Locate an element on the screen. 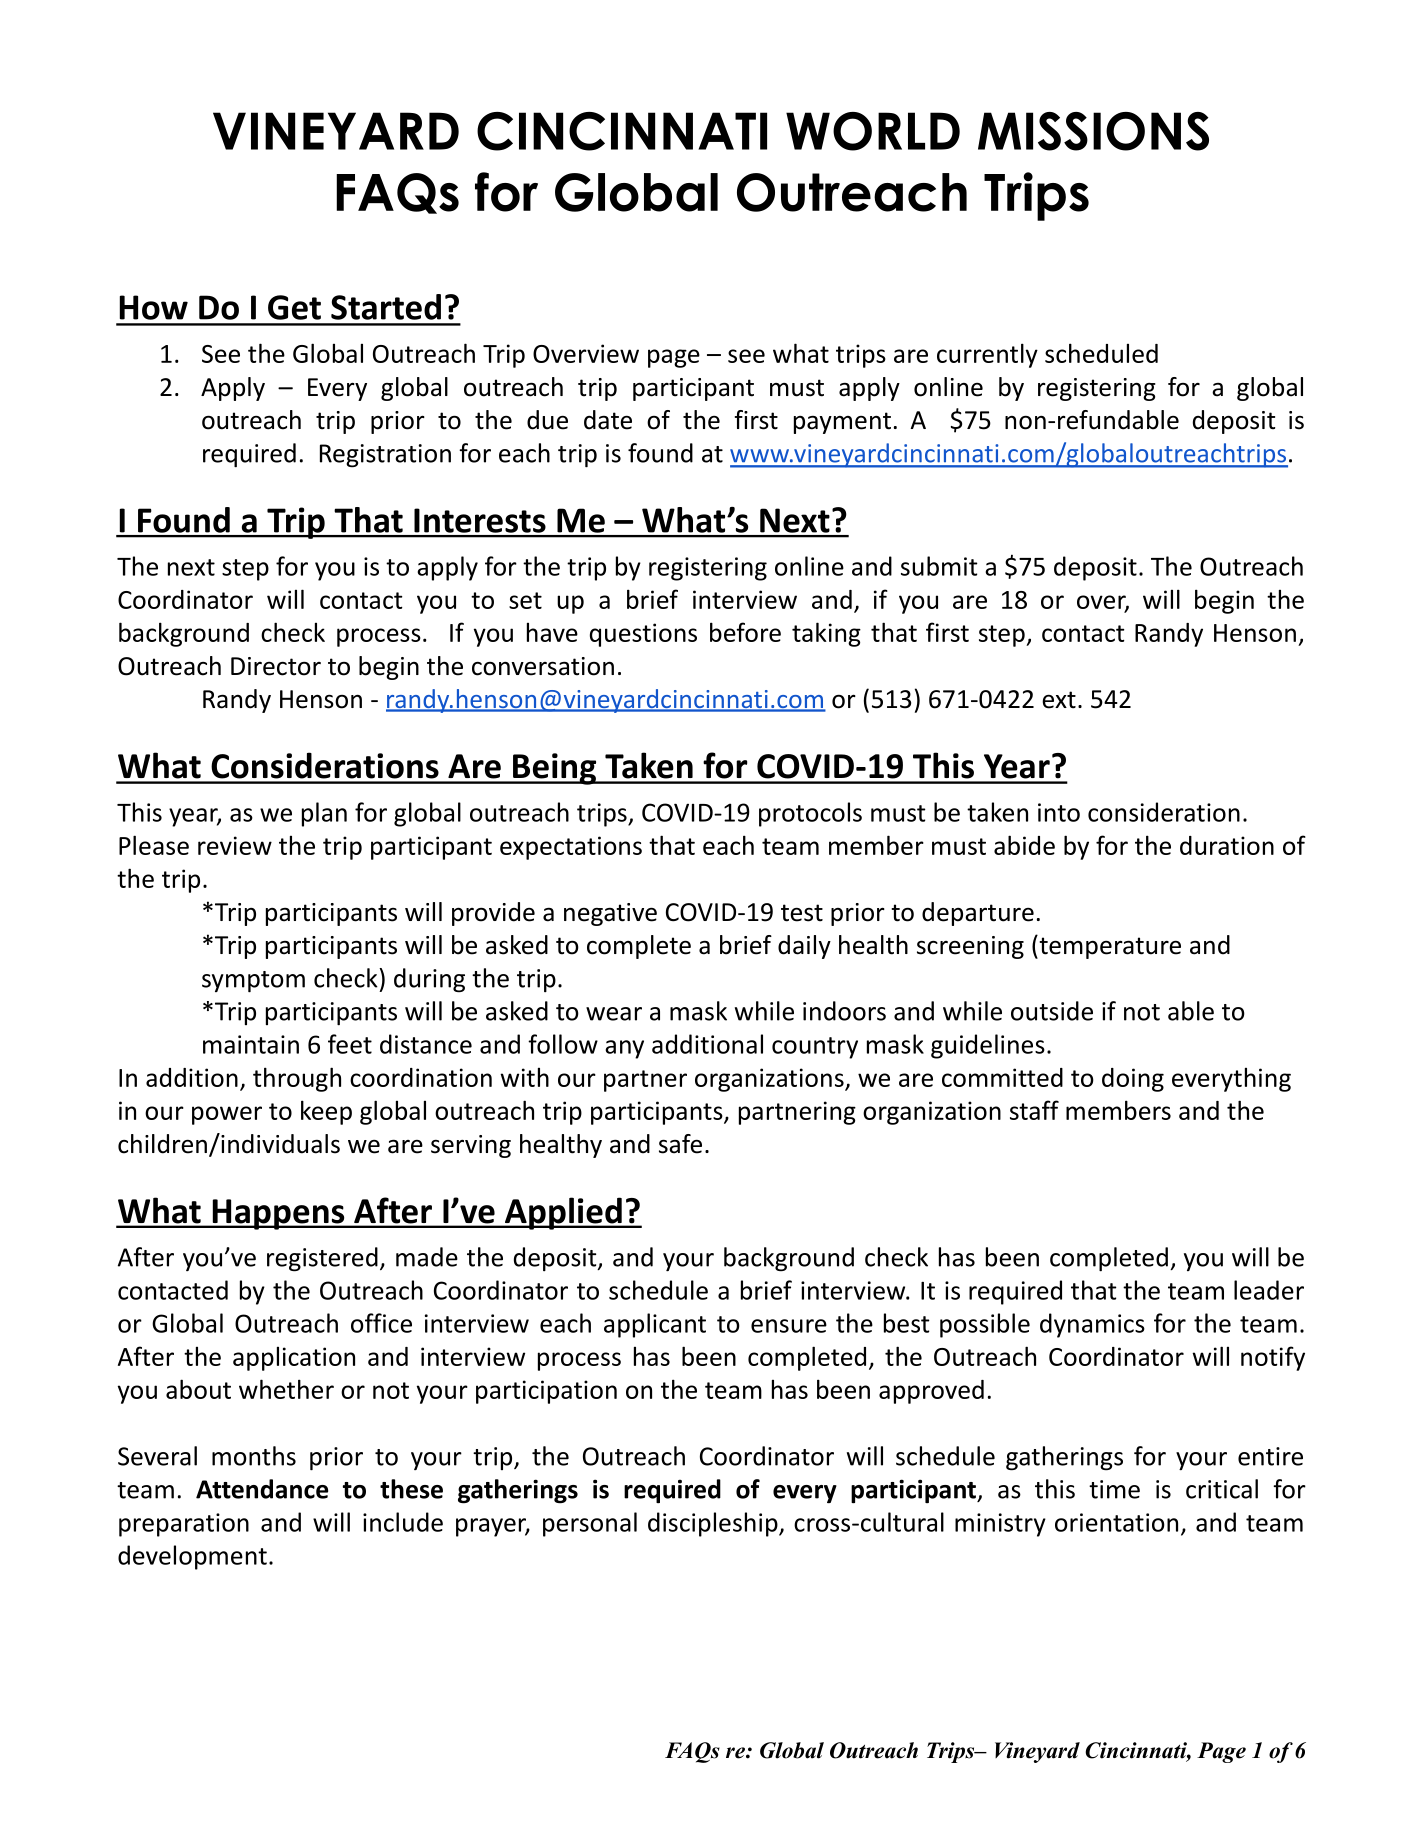  Attendance is located at coordinates (262, 1489).
